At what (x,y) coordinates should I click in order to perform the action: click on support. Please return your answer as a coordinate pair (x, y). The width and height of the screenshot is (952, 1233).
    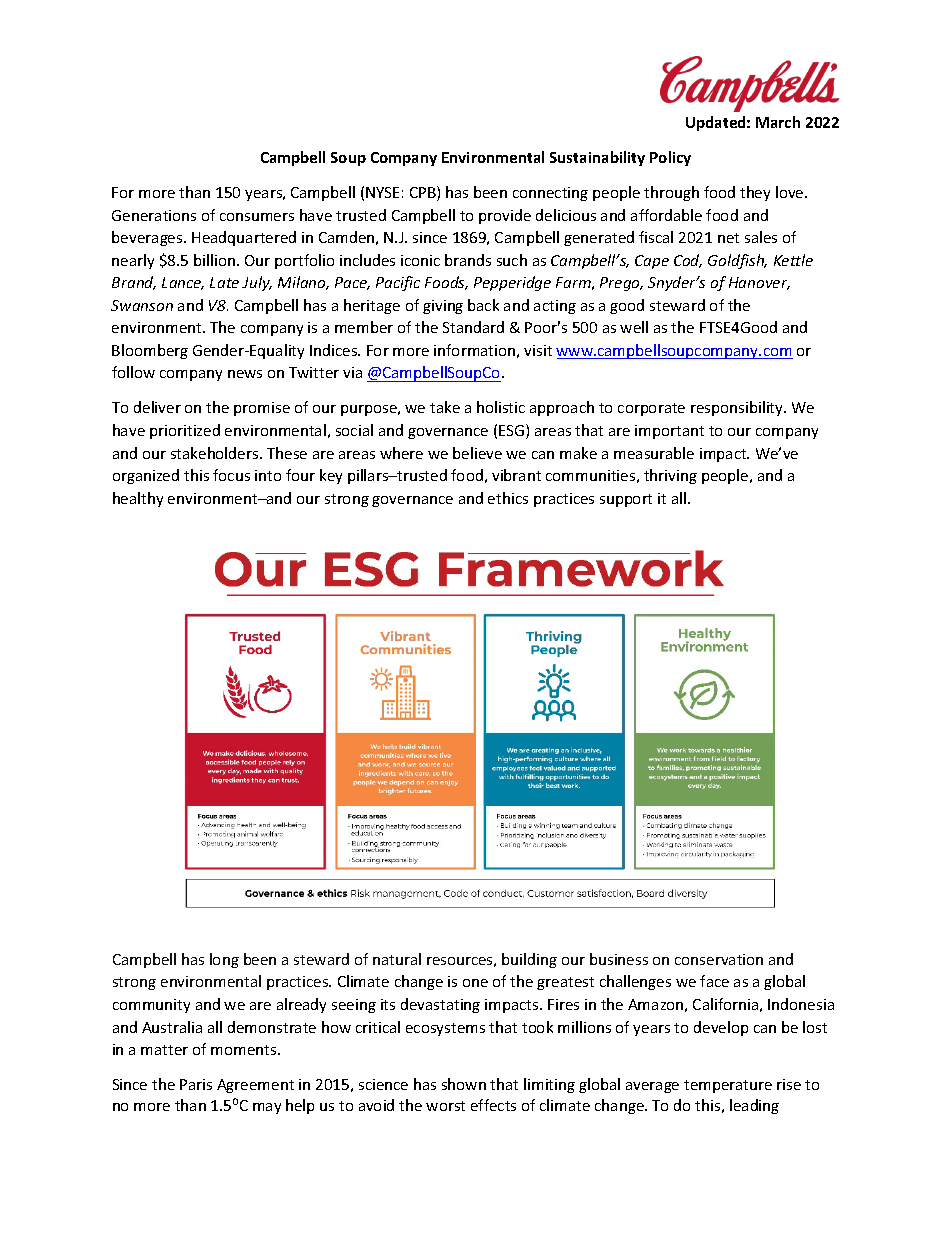
    Looking at the image, I should click on (626, 500).
